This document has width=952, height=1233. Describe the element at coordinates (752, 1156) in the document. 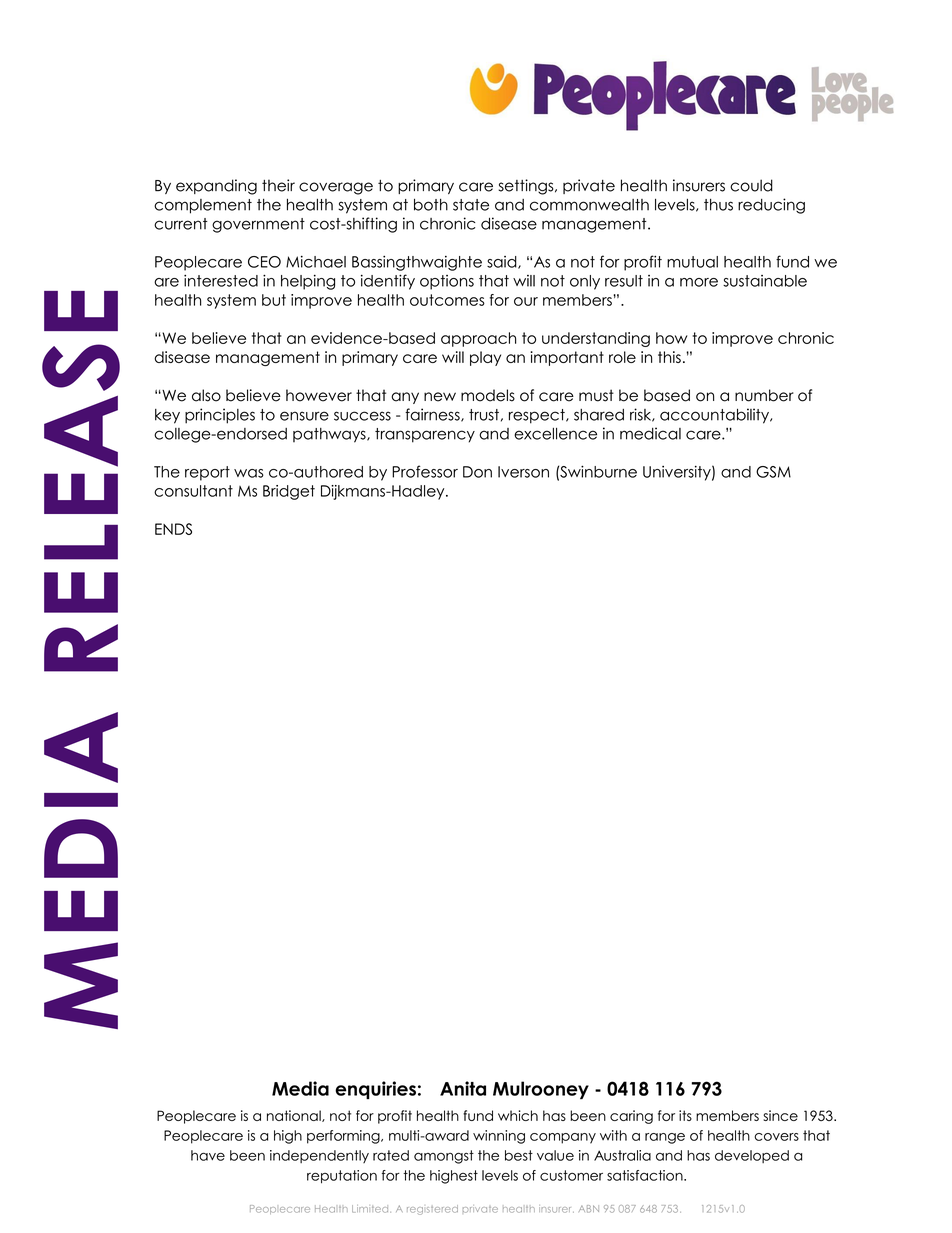

I see `developed` at that location.
